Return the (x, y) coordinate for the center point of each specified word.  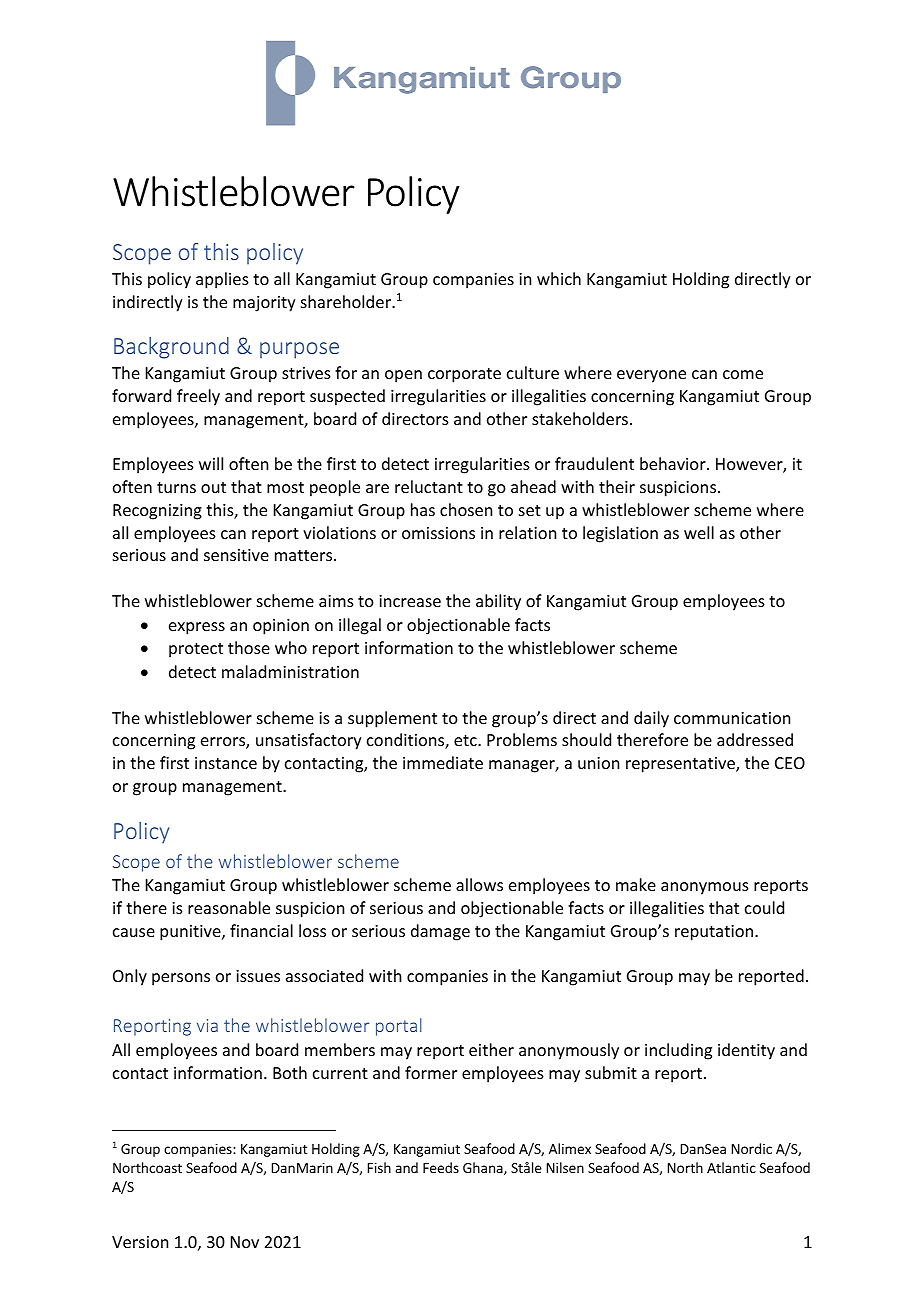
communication (732, 718)
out (213, 487)
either (491, 1049)
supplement (392, 719)
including (678, 1051)
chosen (466, 509)
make (636, 884)
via (207, 1025)
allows (479, 884)
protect (196, 650)
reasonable (229, 907)
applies (222, 280)
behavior (674, 463)
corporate (464, 375)
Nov (245, 1242)
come (743, 374)
